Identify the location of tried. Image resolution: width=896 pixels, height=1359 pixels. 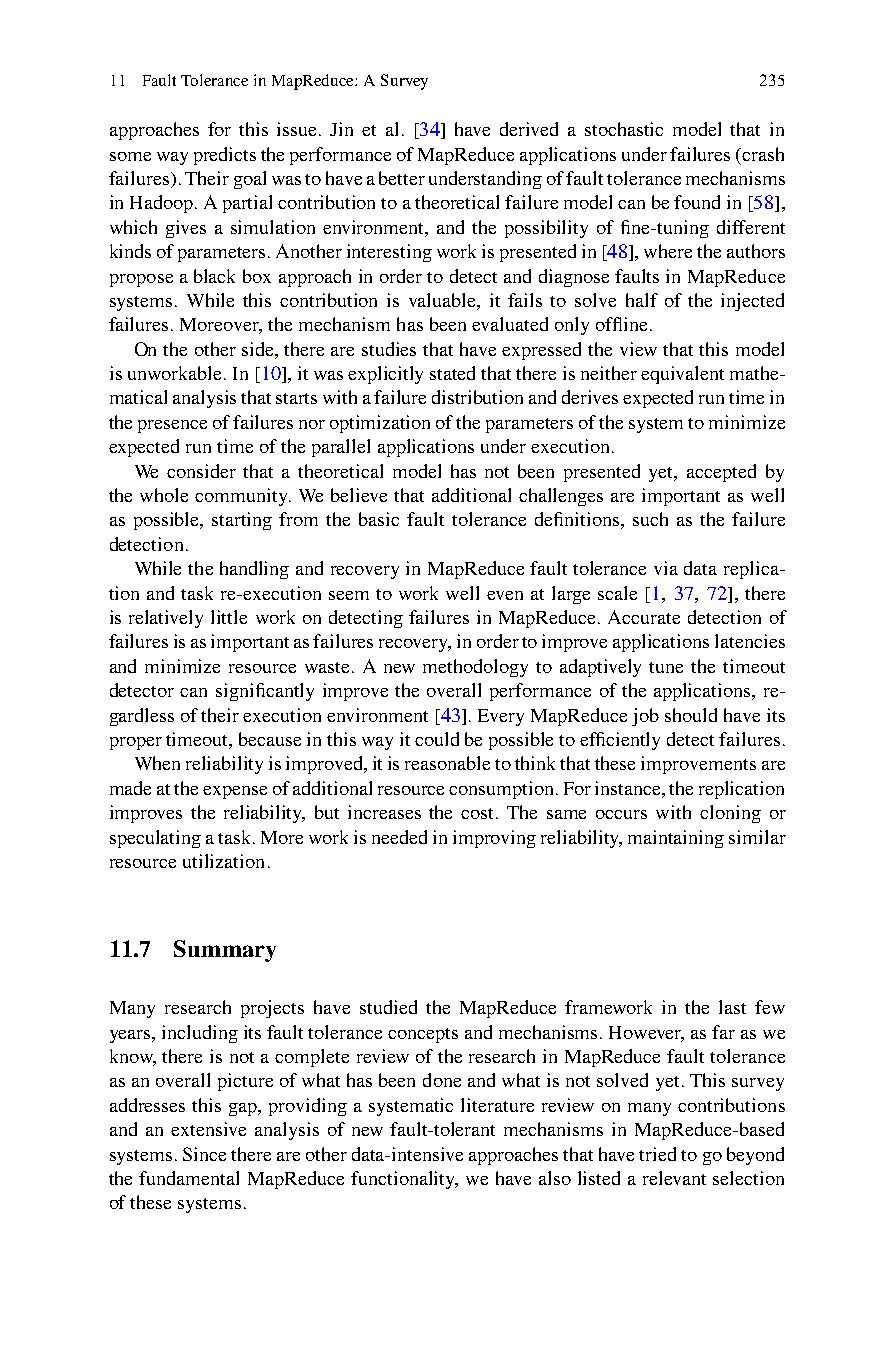
(657, 1154).
